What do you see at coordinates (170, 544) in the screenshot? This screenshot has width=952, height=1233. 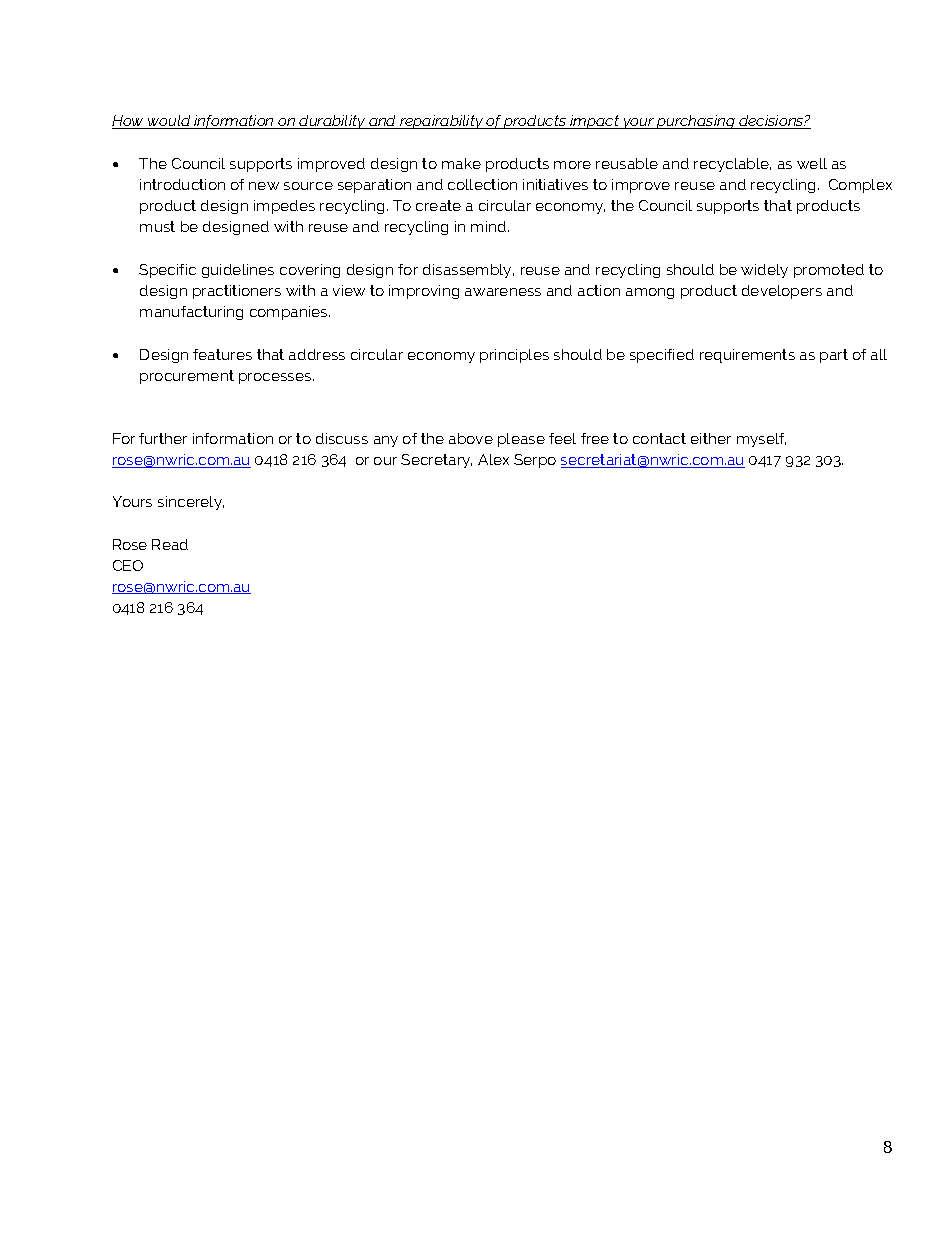 I see `Read` at bounding box center [170, 544].
